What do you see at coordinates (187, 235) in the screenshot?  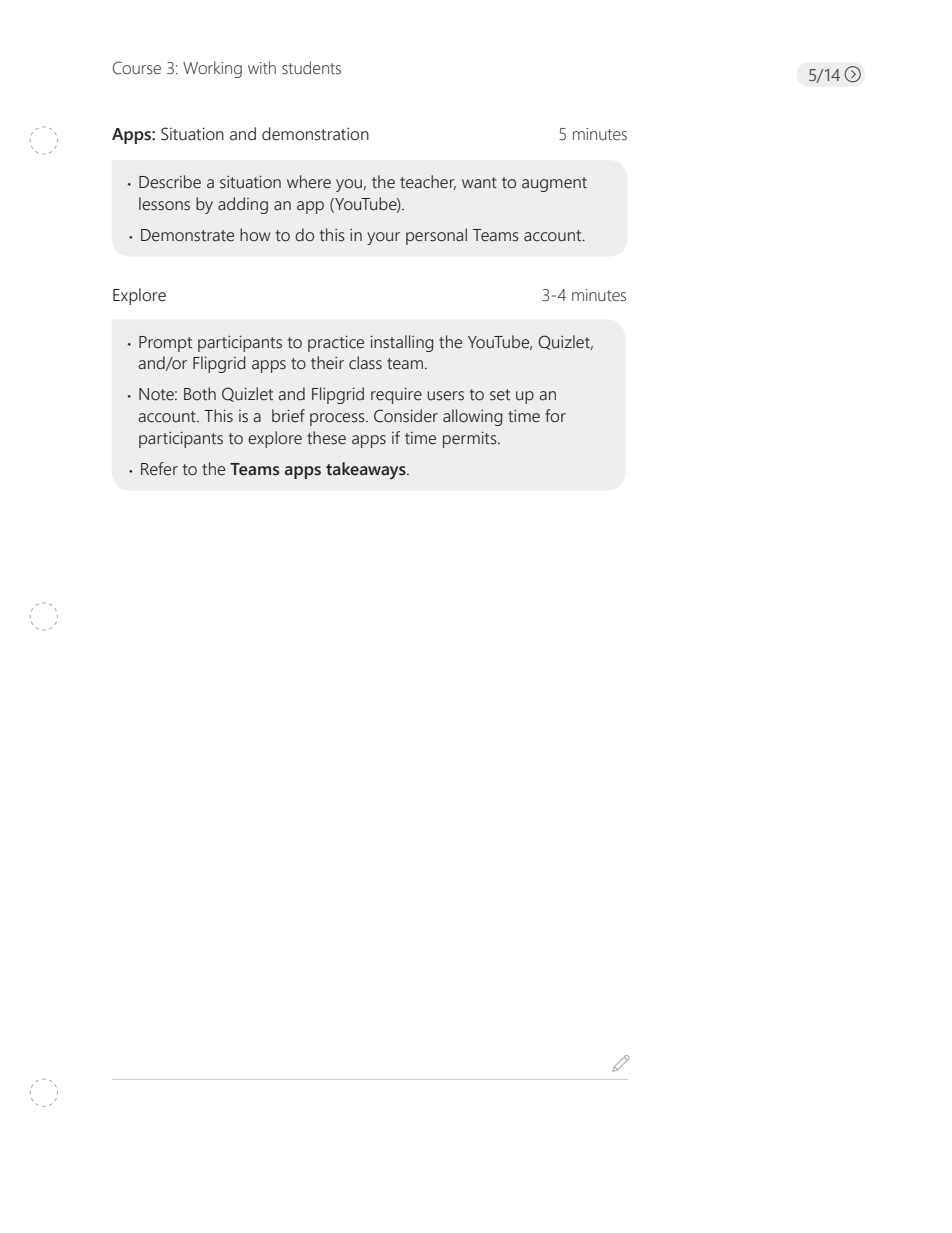 I see `Demonstrate` at bounding box center [187, 235].
